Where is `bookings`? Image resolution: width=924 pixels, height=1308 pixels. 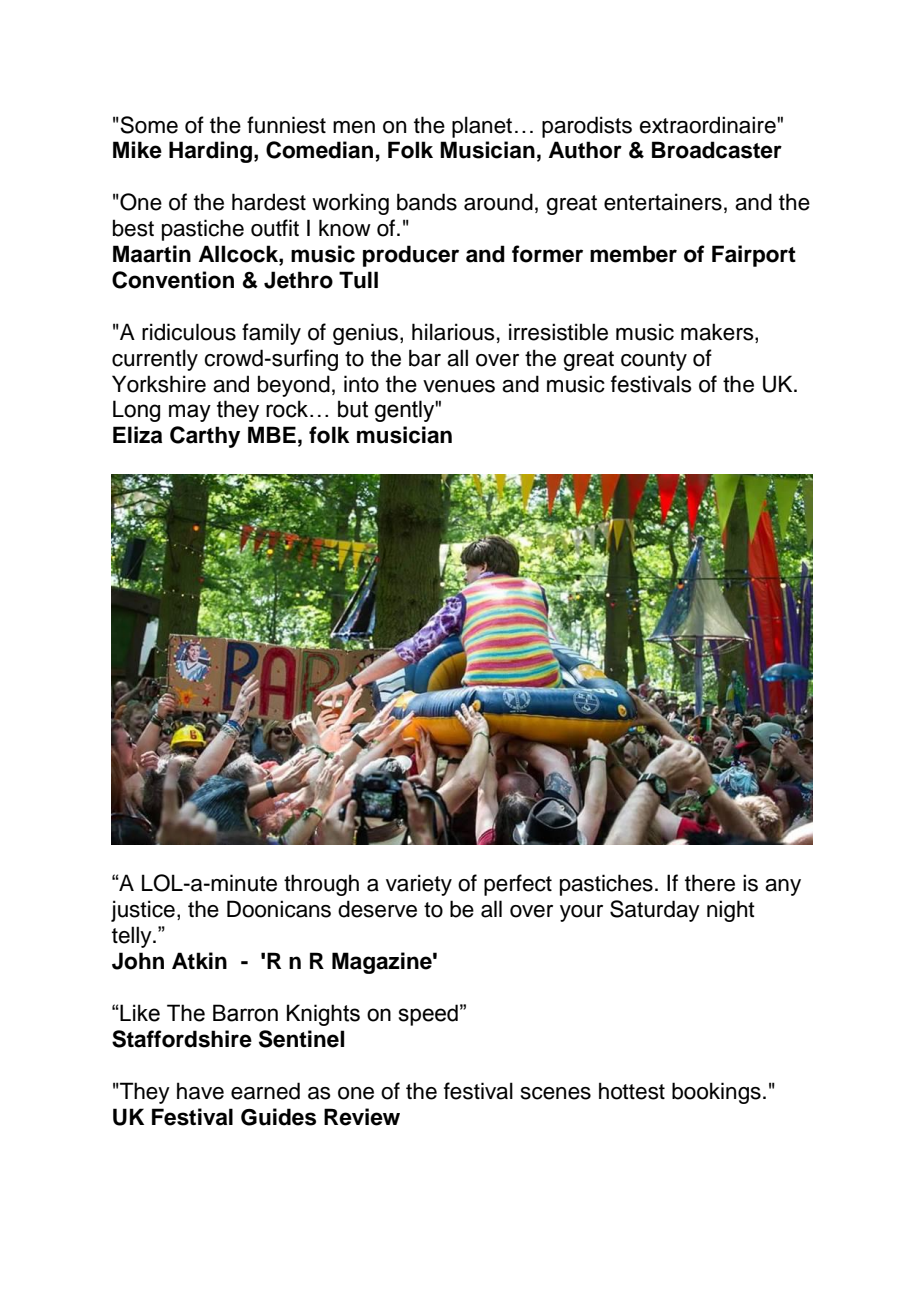
bookings is located at coordinates (716, 1093).
